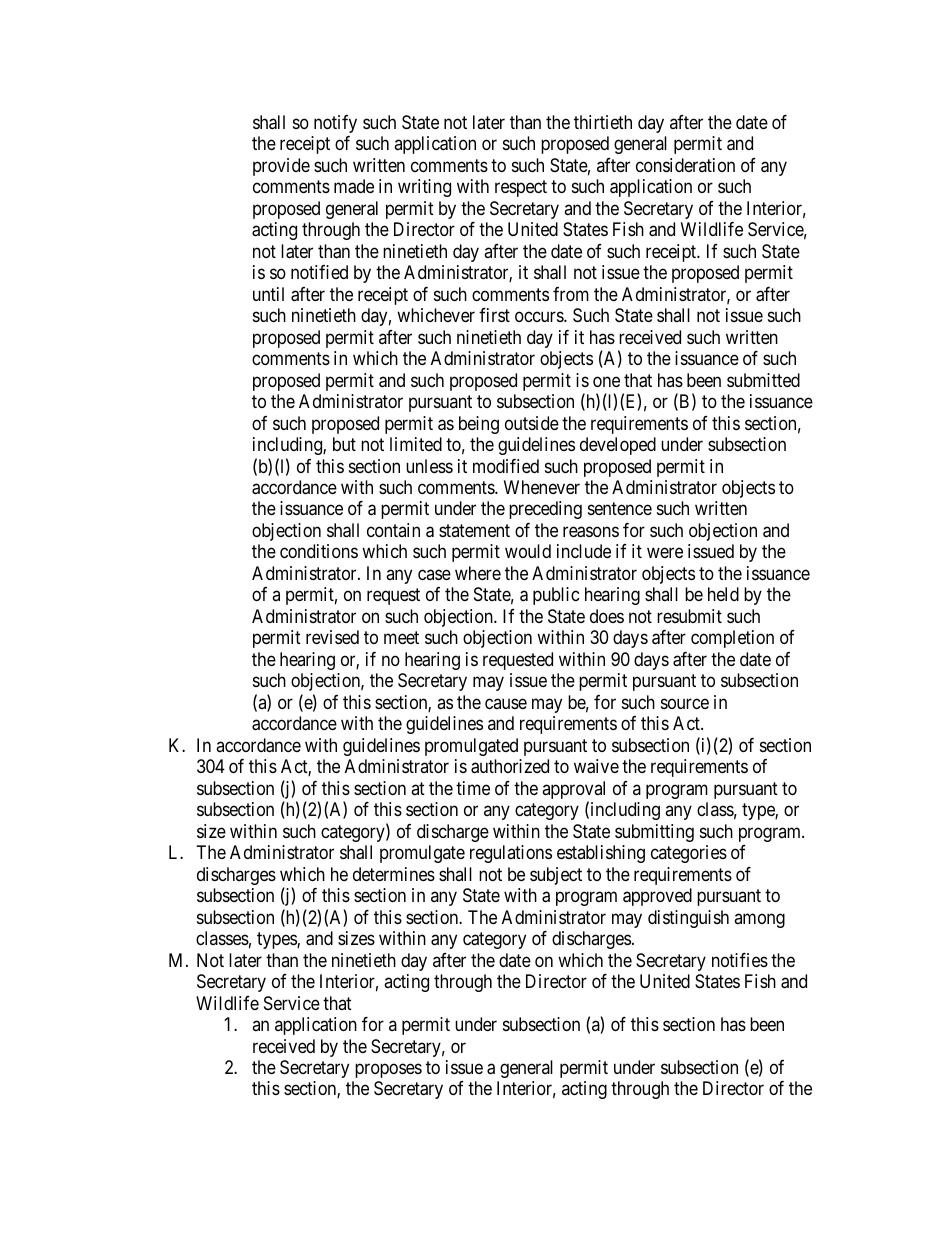 This image has height=1233, width=952. Describe the element at coordinates (388, 1070) in the image. I see `proposes` at that location.
